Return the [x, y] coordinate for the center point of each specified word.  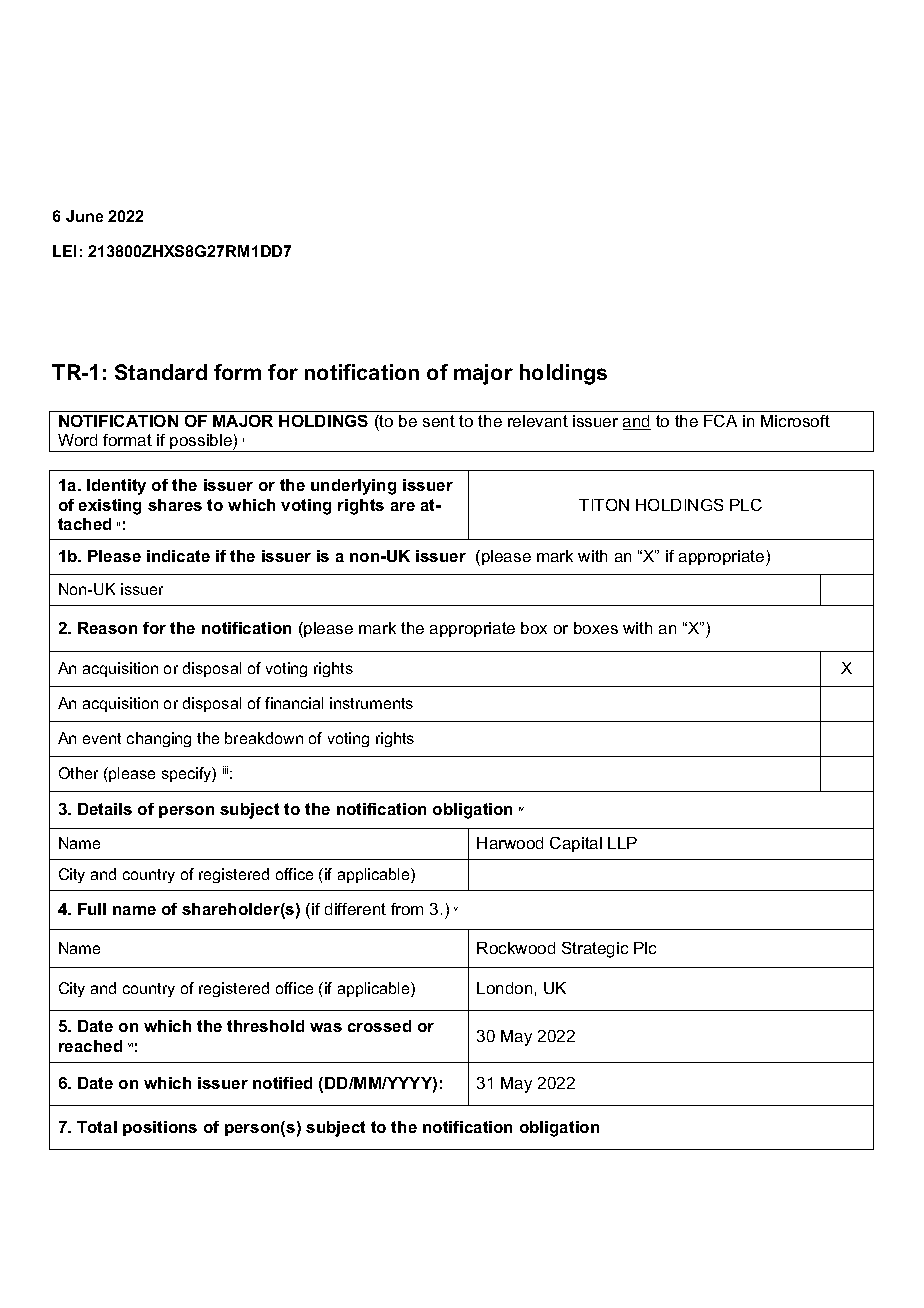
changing [159, 739]
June [84, 216]
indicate [178, 556]
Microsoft [795, 421]
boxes [596, 628]
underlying [353, 487]
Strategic [595, 950]
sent [439, 421]
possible [201, 443]
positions [160, 1128]
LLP [622, 843]
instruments [371, 703]
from [407, 909]
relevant [538, 421]
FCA [720, 421]
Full [92, 909]
